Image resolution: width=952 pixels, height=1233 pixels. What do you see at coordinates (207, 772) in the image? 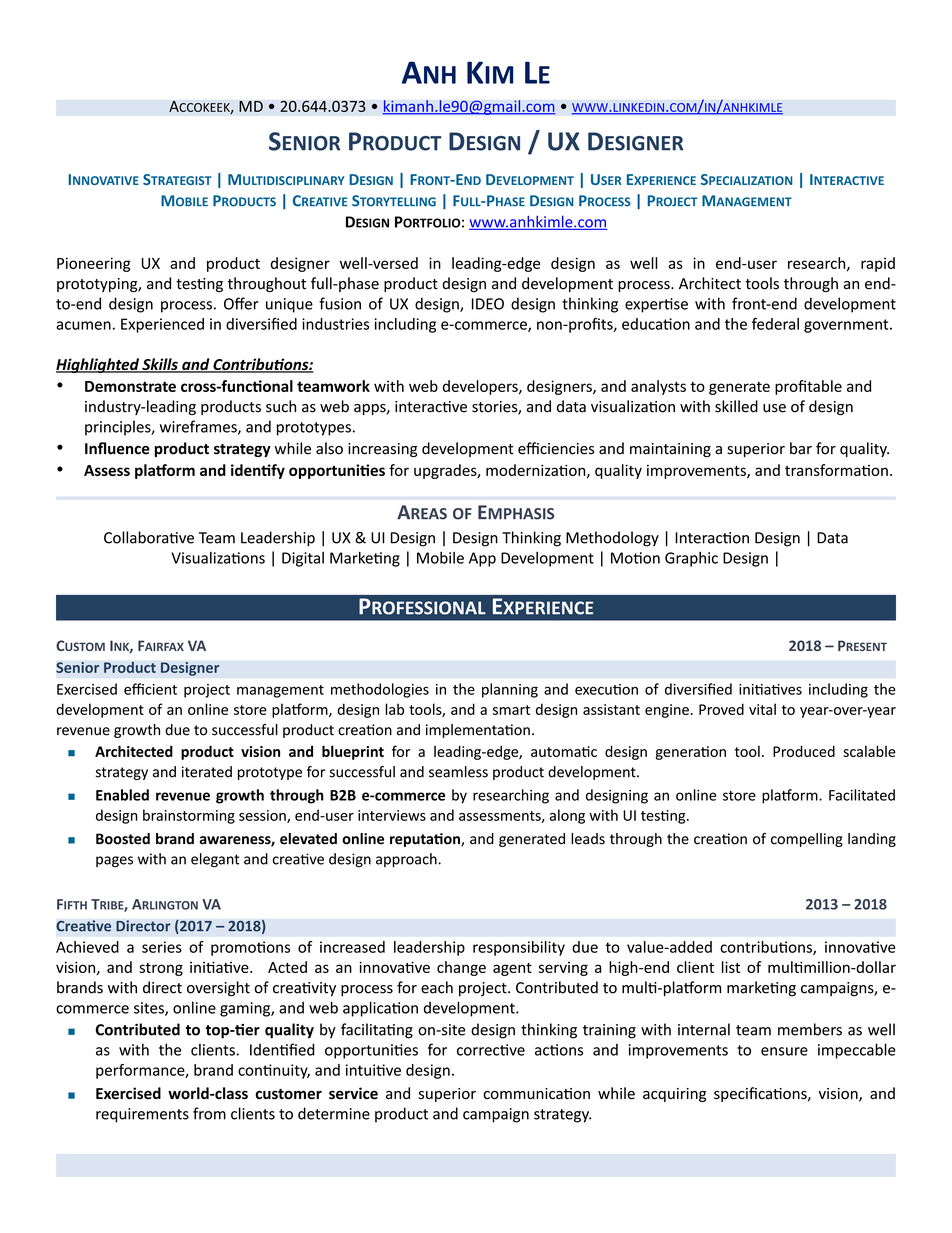
I see `iterated` at bounding box center [207, 772].
